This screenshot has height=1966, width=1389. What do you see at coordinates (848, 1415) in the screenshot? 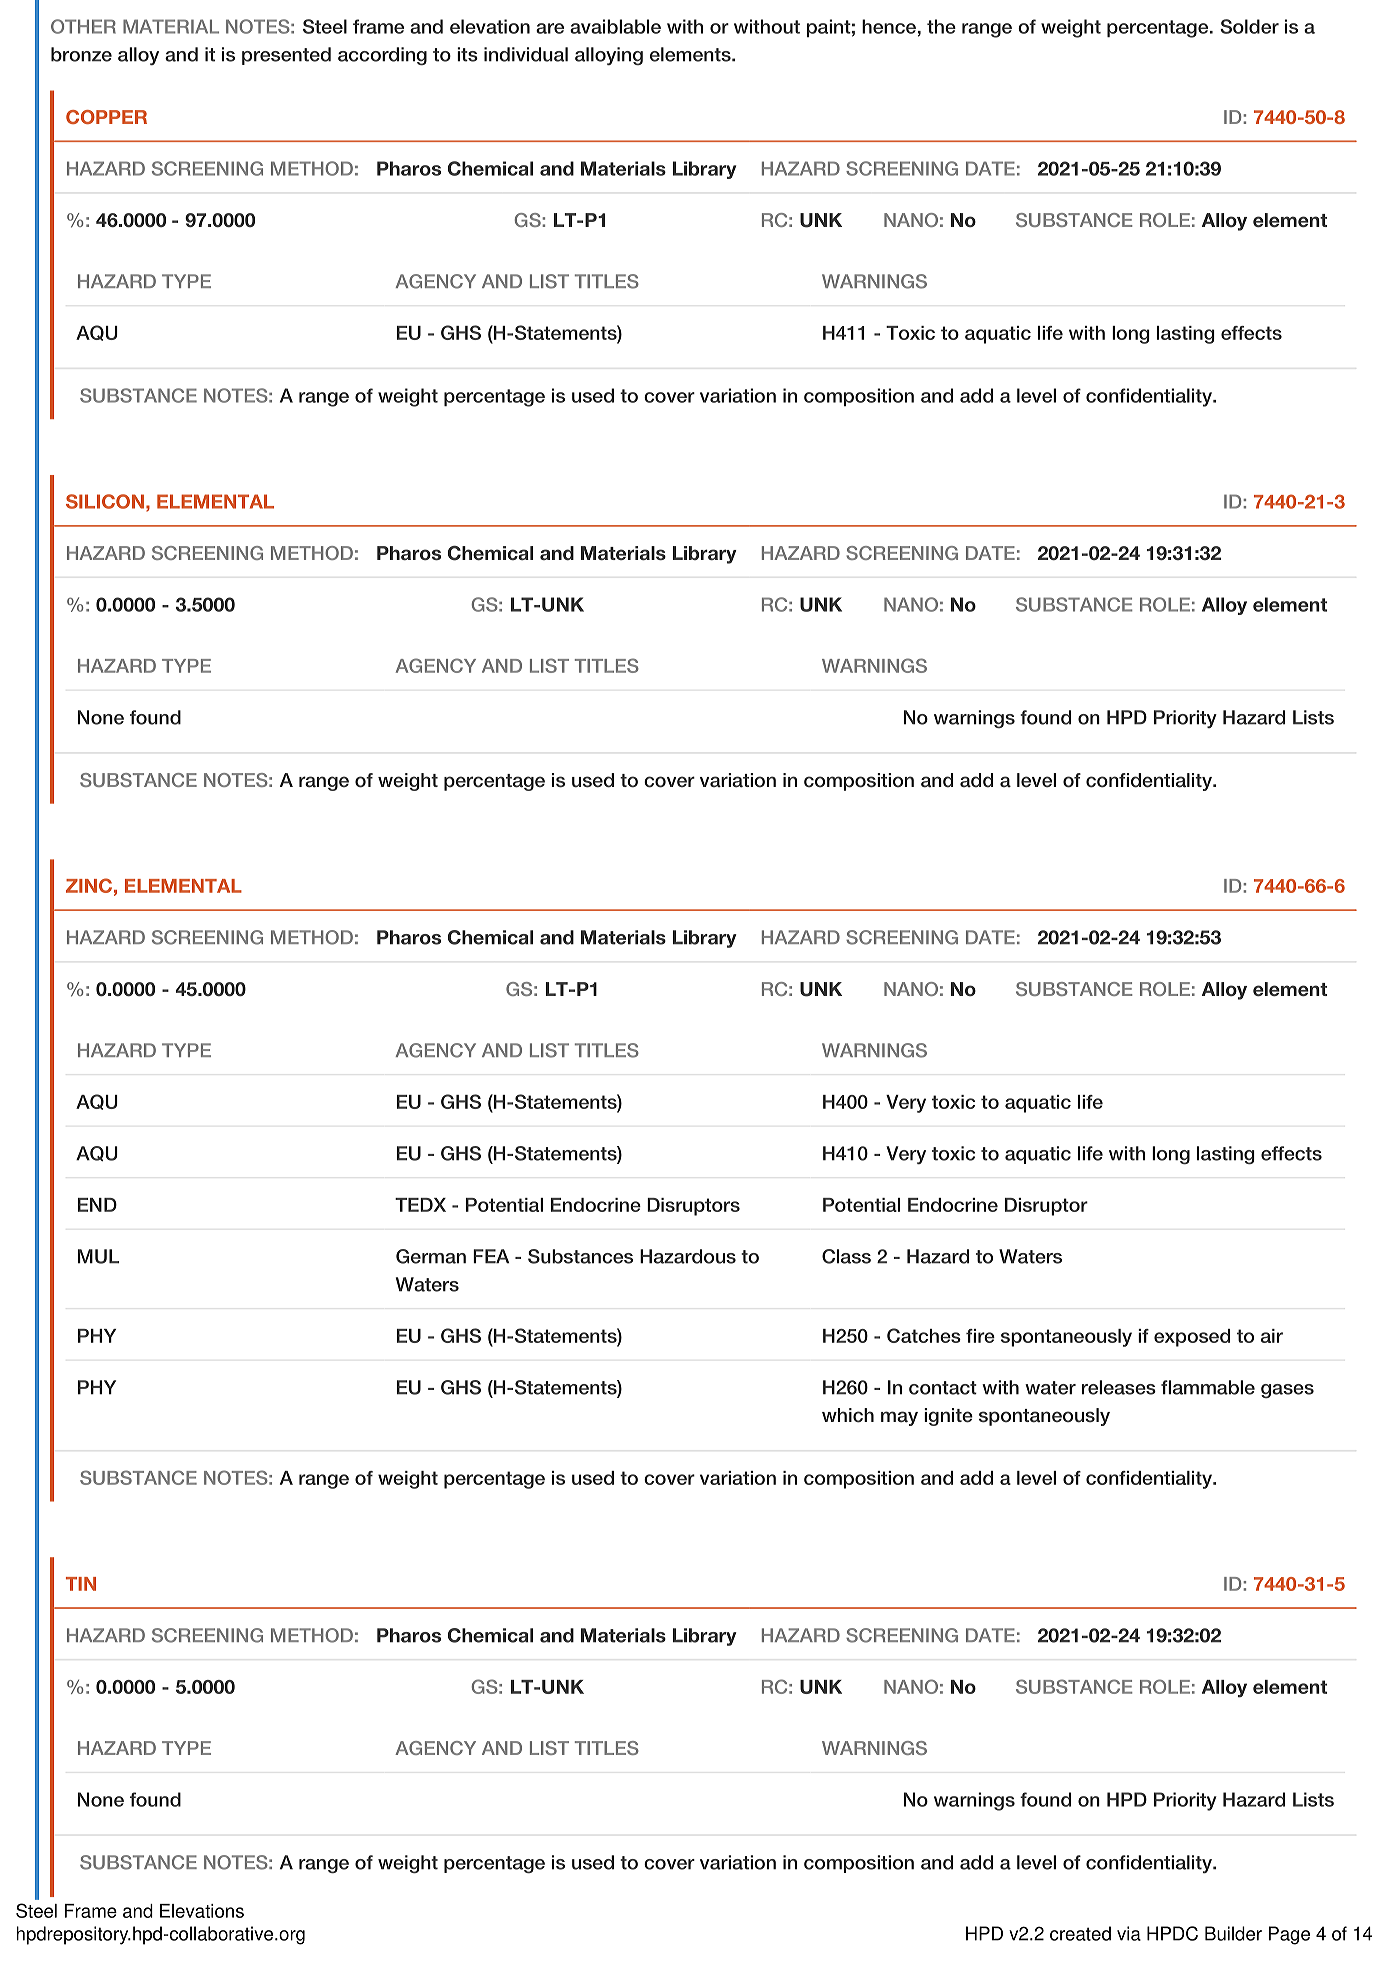
I see `which` at bounding box center [848, 1415].
